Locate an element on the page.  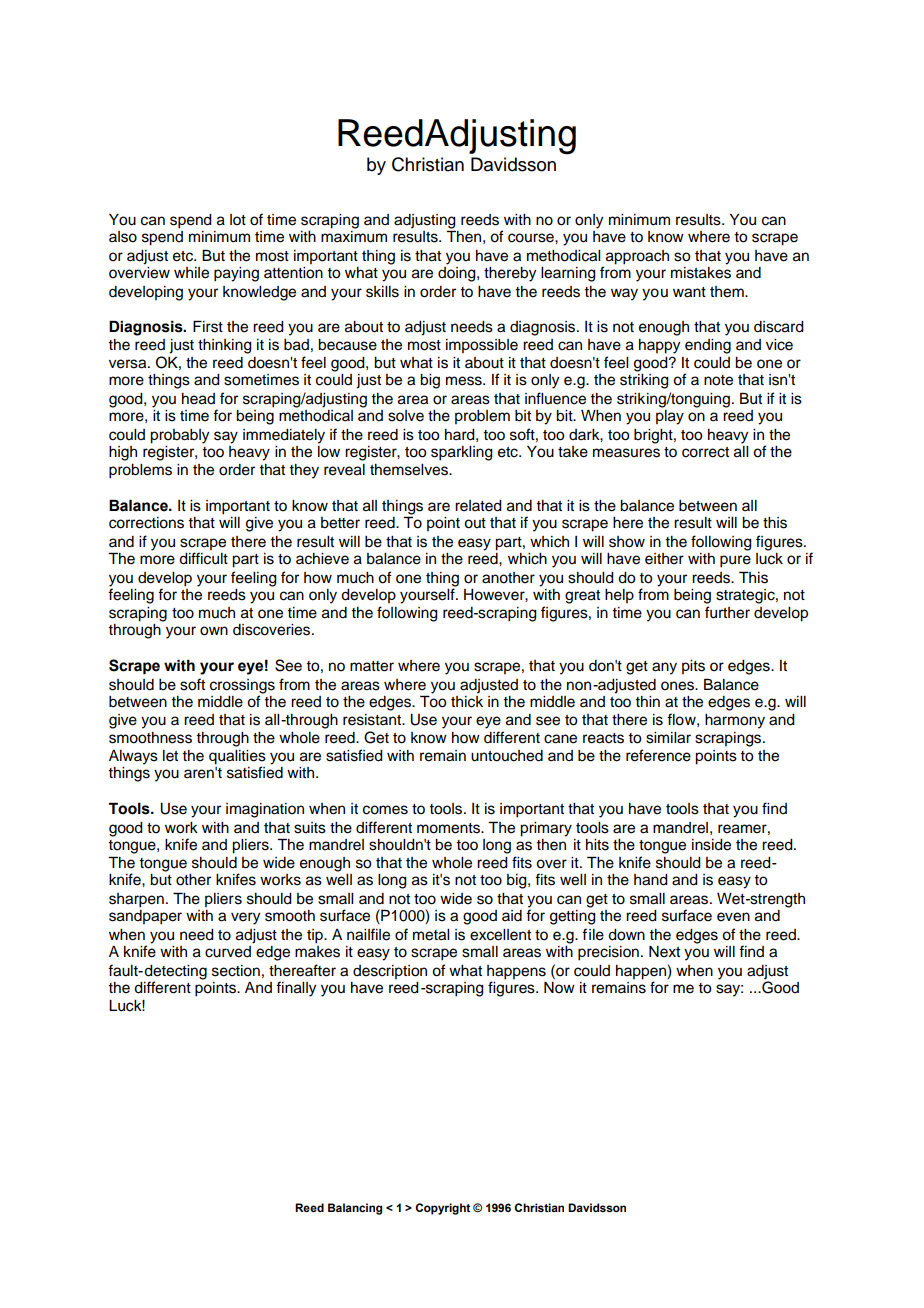
while is located at coordinates (191, 273).
